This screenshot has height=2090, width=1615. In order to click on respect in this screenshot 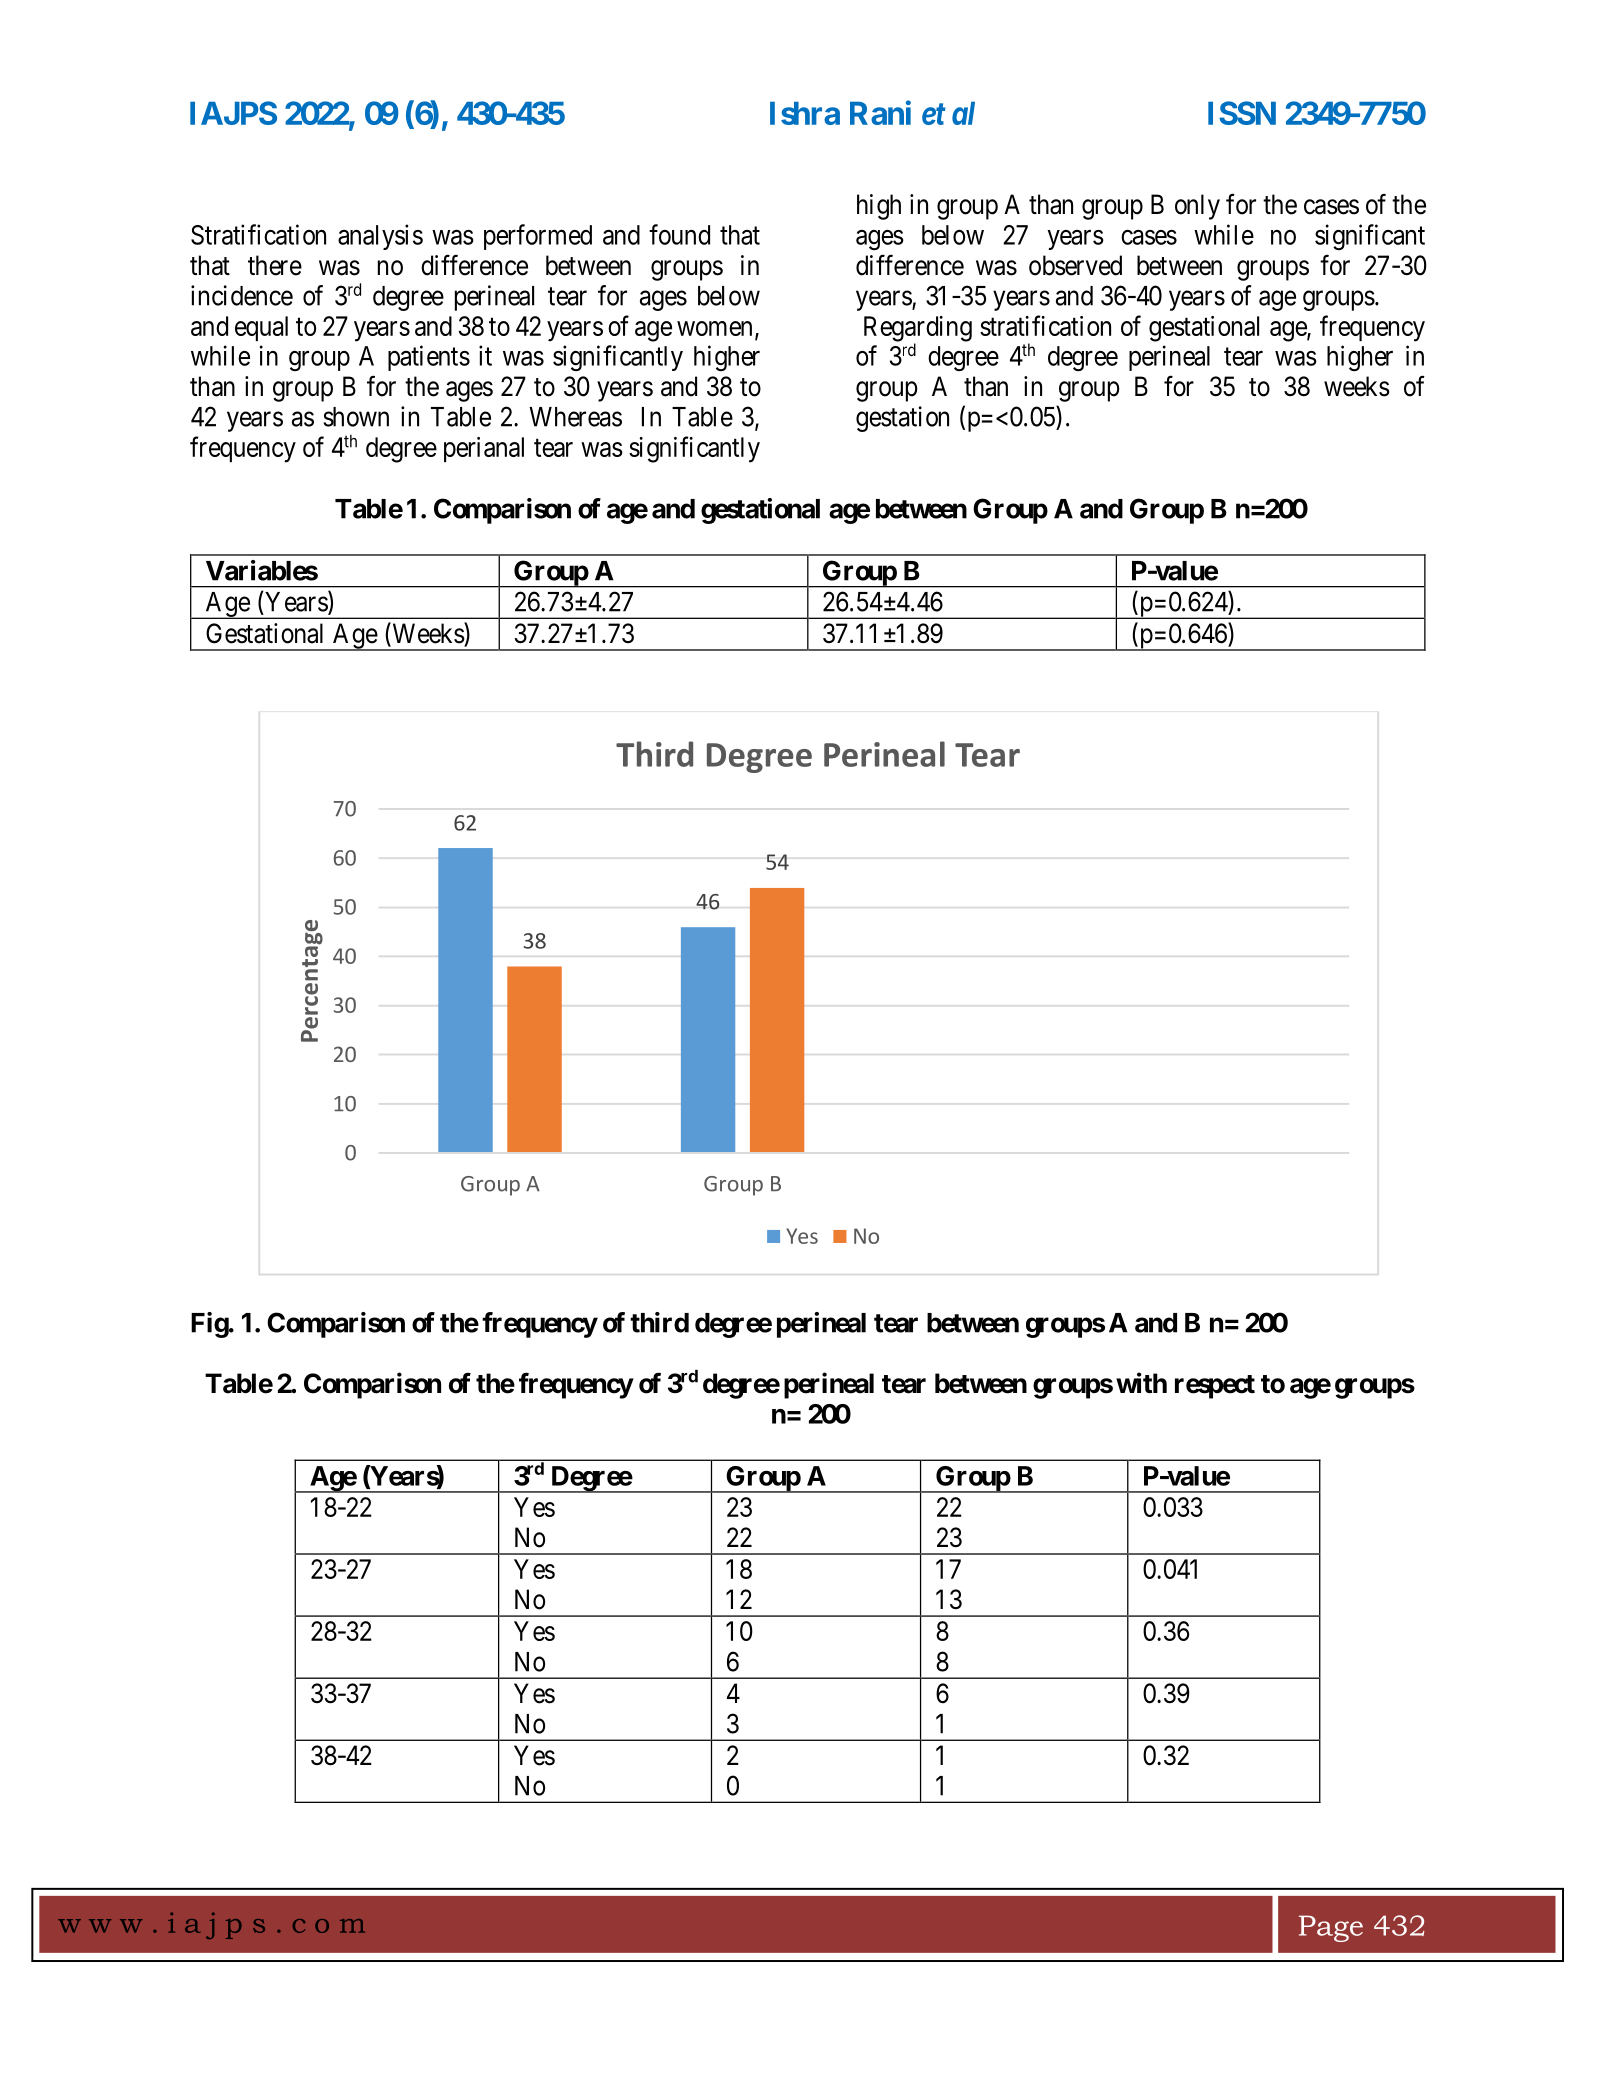, I will do `click(1215, 1387)`.
